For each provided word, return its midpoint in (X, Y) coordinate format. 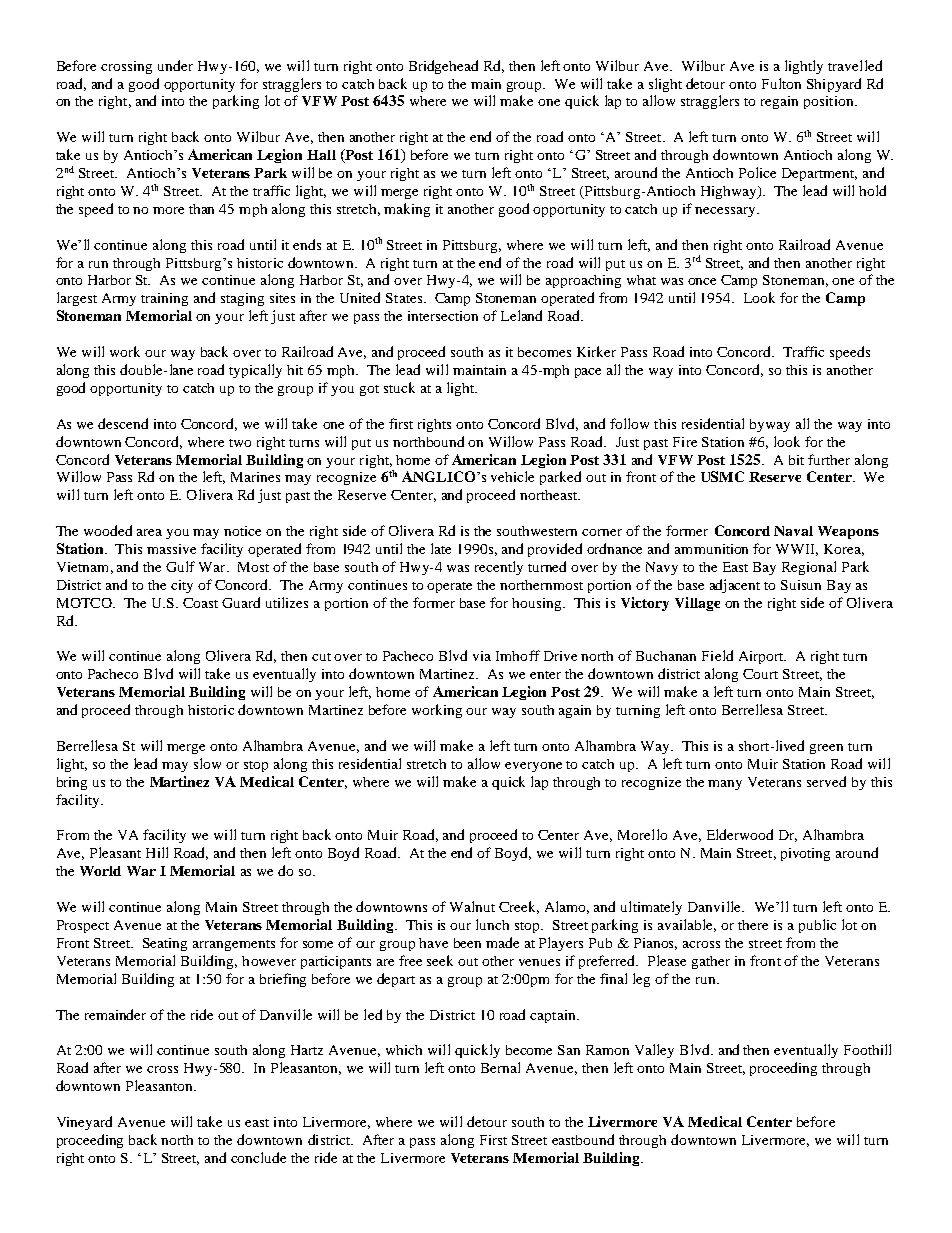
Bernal (500, 1067)
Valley (654, 1051)
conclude (258, 1157)
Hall (321, 155)
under (175, 65)
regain (779, 102)
